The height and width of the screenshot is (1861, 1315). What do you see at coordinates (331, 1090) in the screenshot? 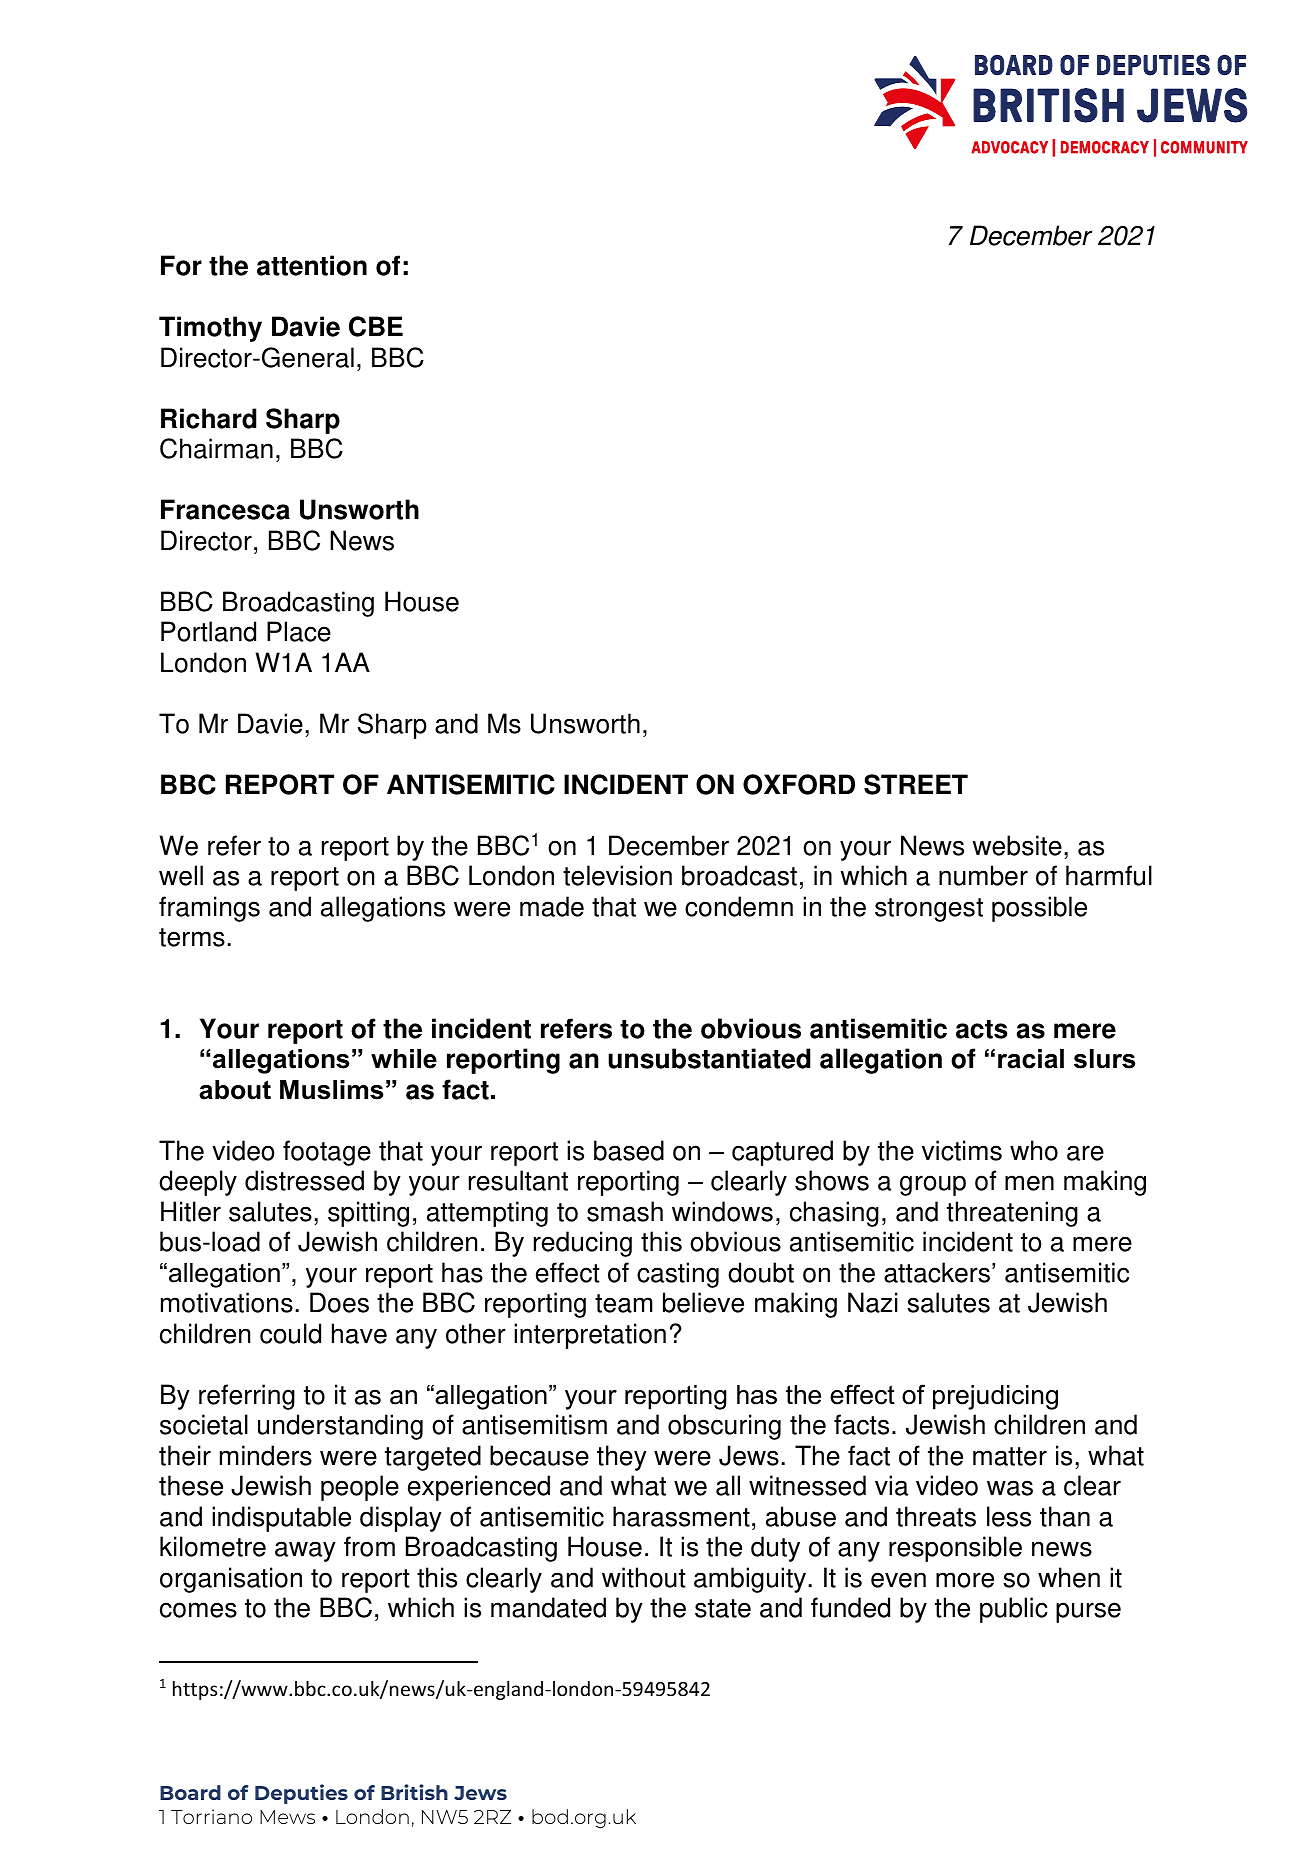
I see `Muslims` at bounding box center [331, 1090].
